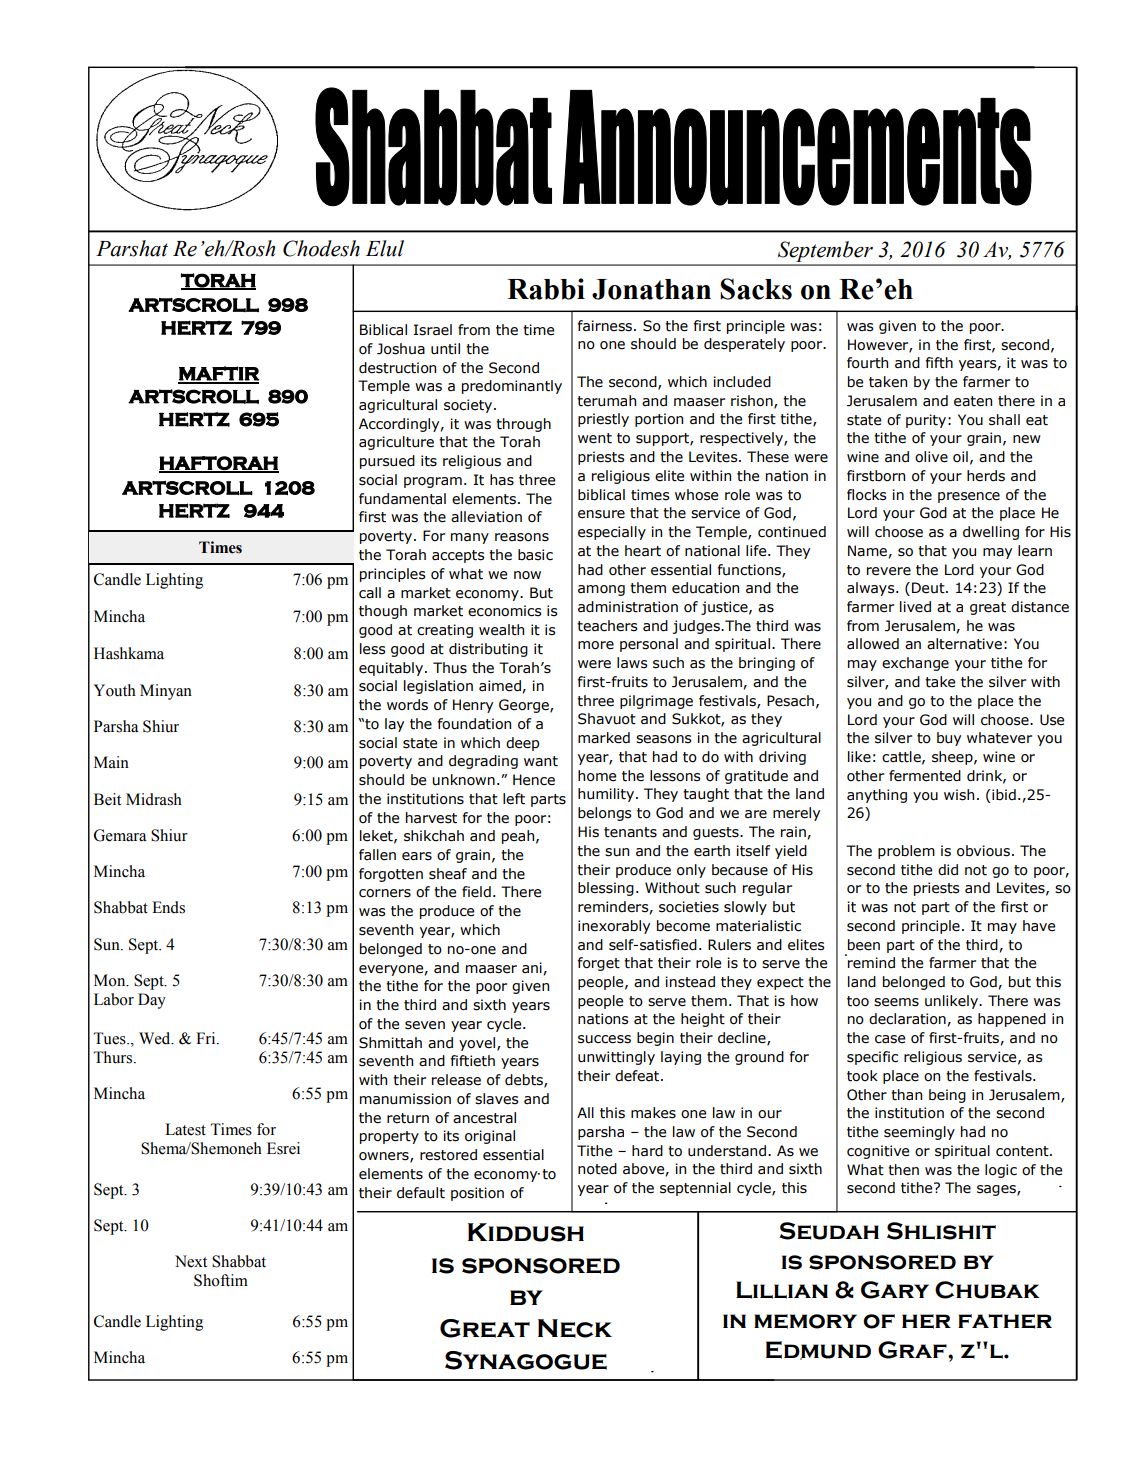 This screenshot has width=1144, height=1481. Describe the element at coordinates (939, 363) in the screenshot. I see `fifth` at that location.
